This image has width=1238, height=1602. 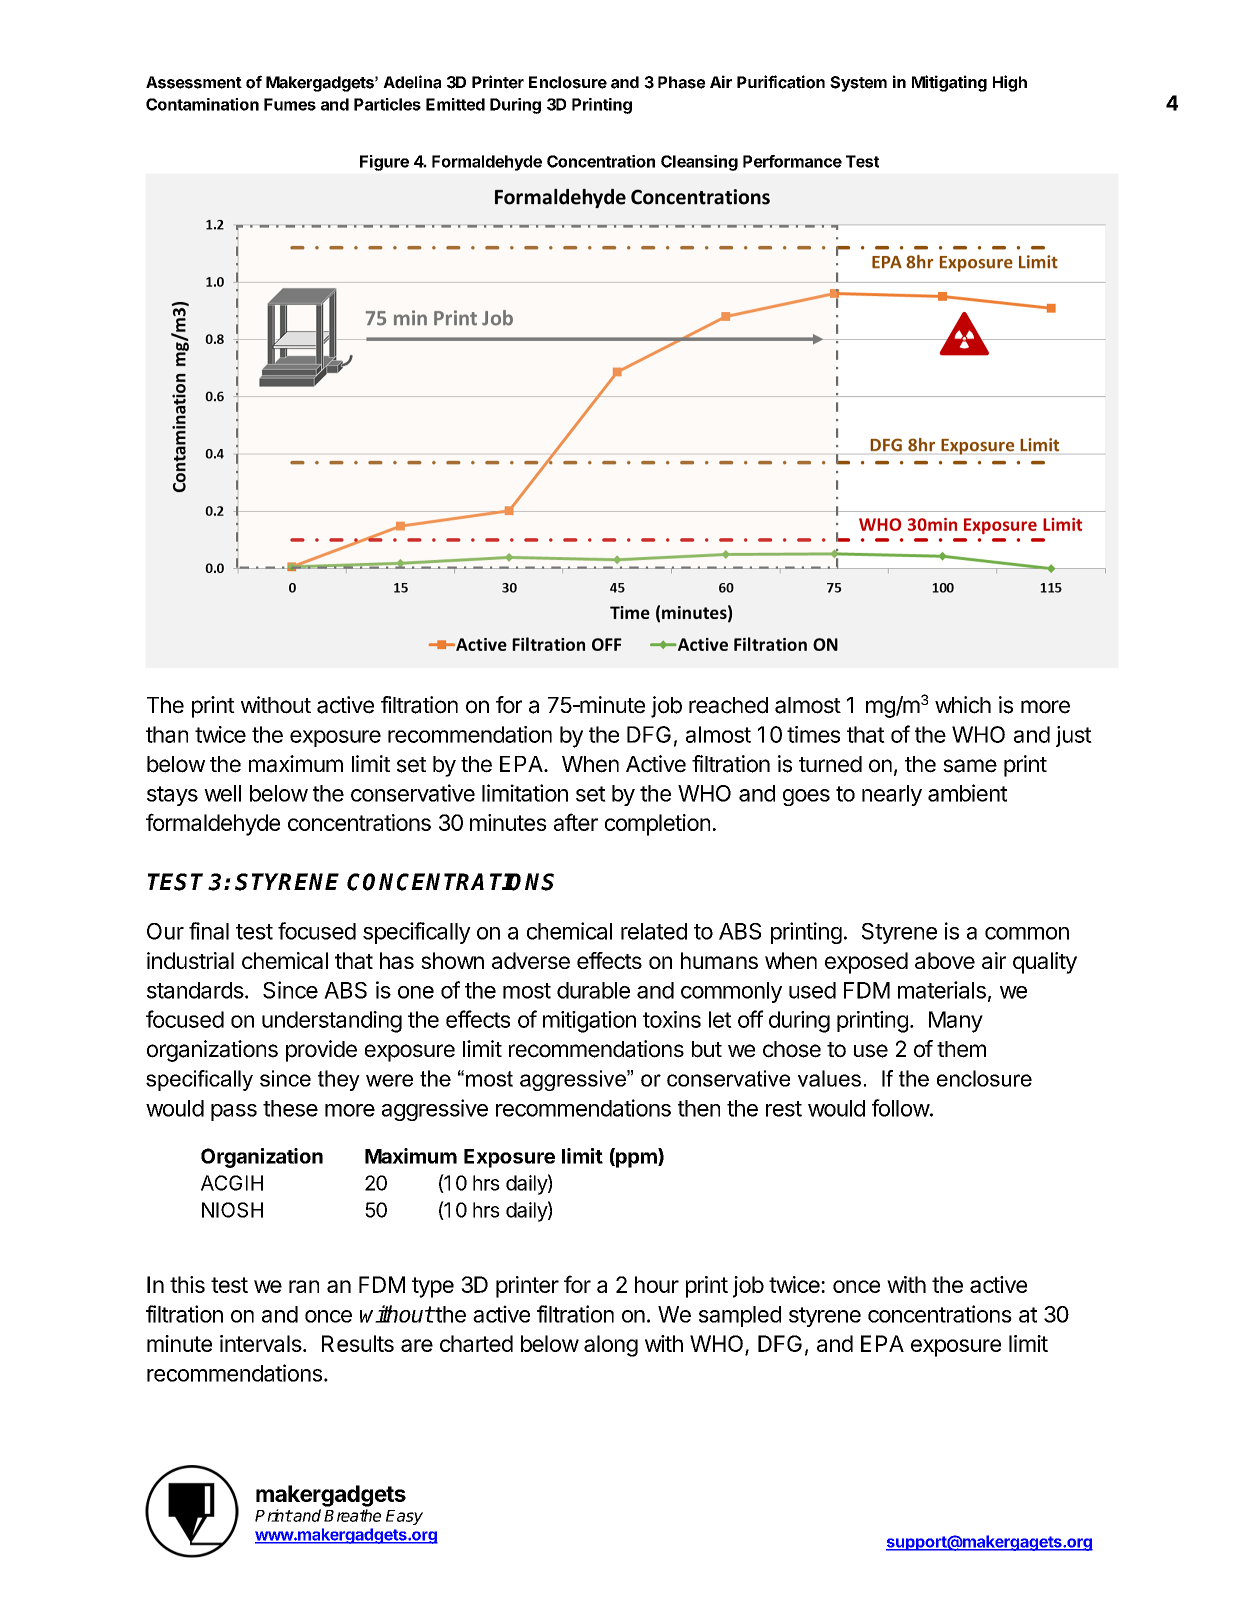 I want to click on Figure, so click(x=384, y=163).
